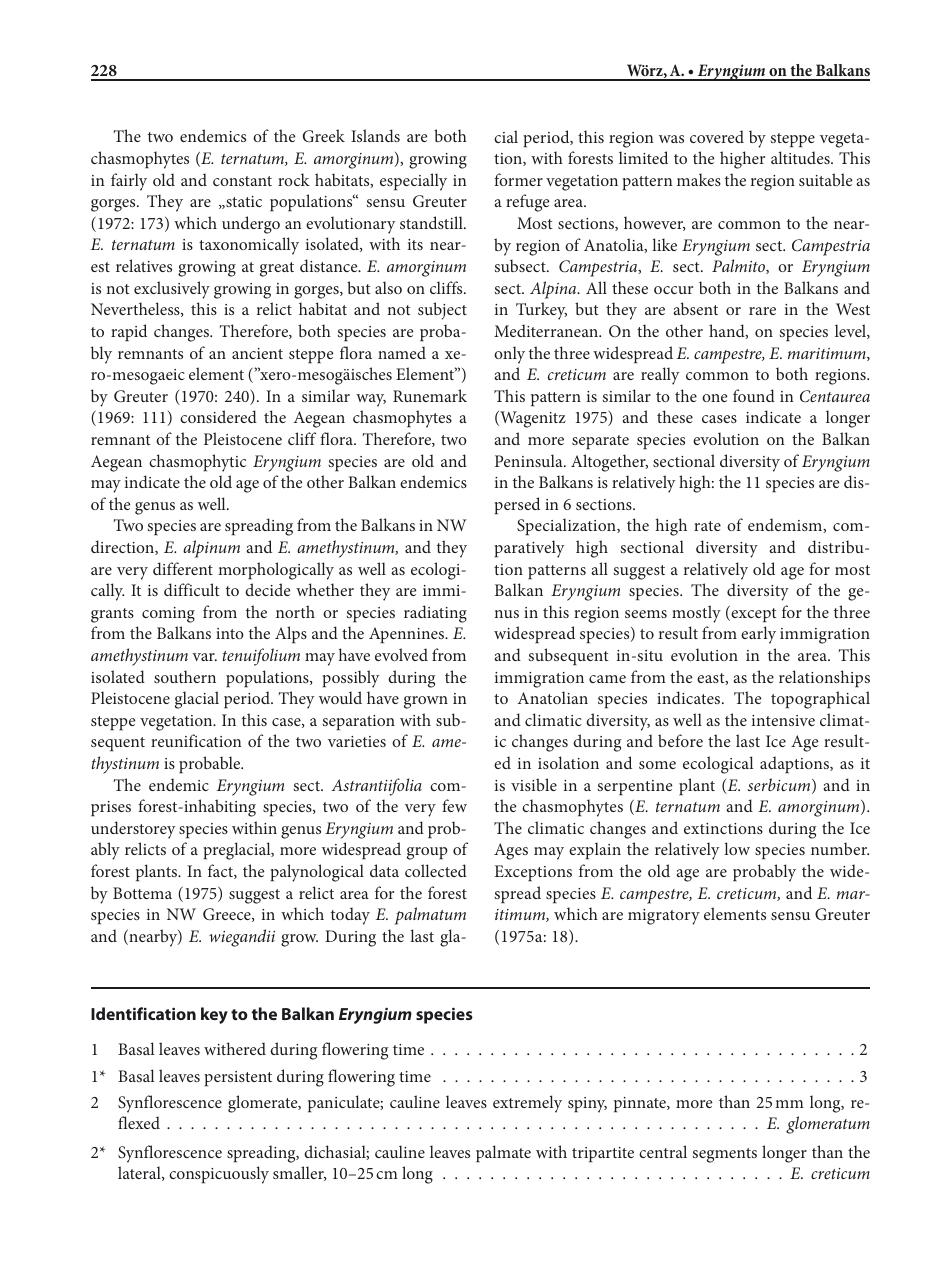 This screenshot has height=1270, width=952. What do you see at coordinates (503, 1154) in the screenshot?
I see `palmate` at bounding box center [503, 1154].
